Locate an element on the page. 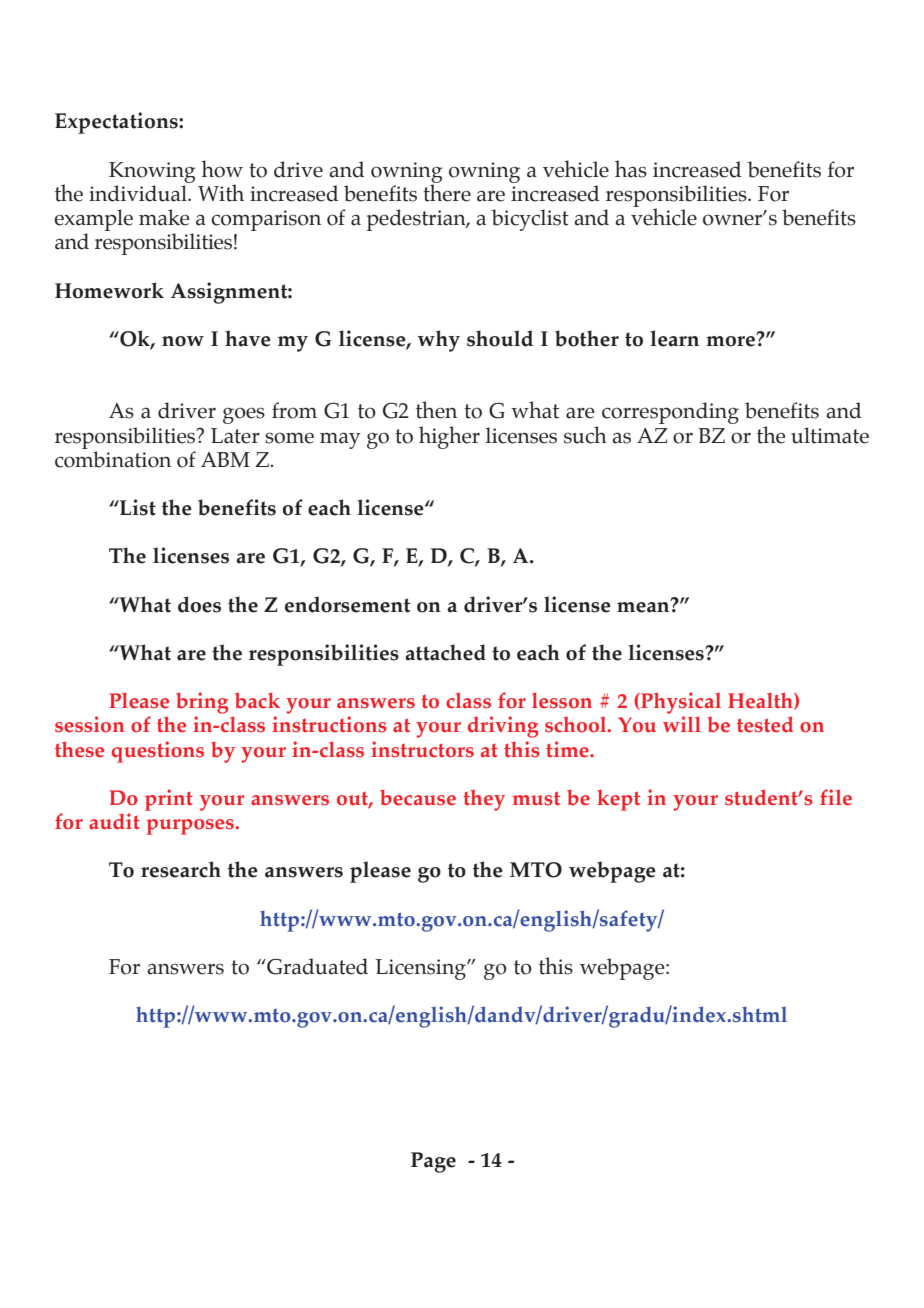  ultimate is located at coordinates (830, 435).
